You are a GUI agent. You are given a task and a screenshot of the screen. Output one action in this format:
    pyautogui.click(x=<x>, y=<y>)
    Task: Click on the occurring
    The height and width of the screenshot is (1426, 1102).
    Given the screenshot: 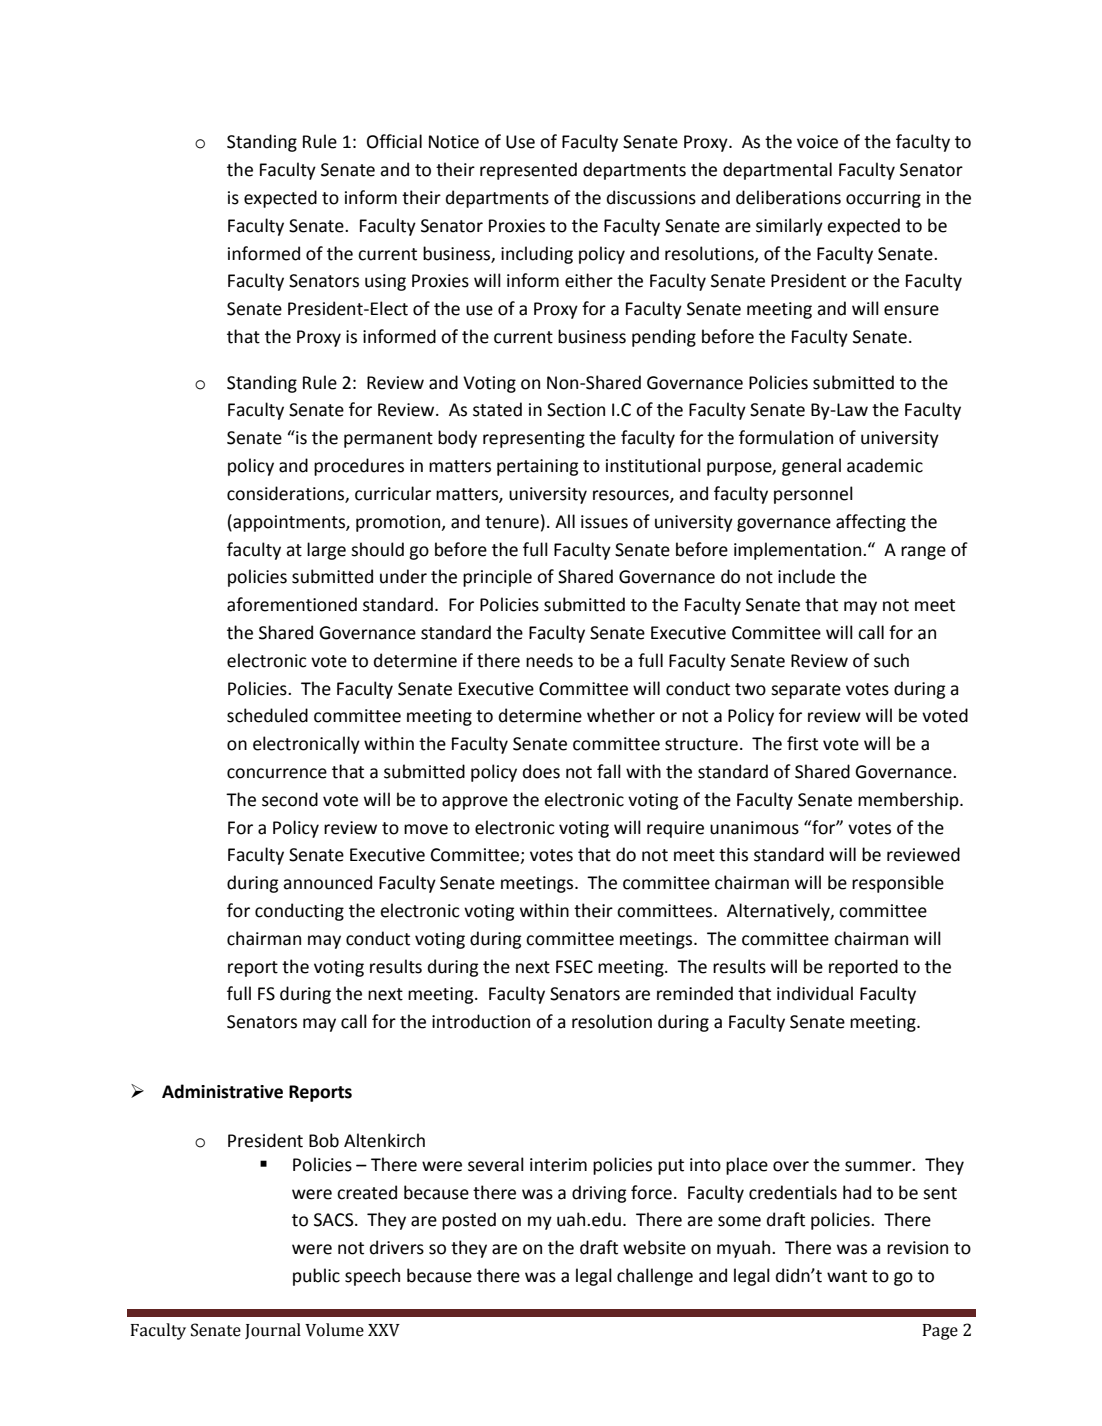 What is the action you would take?
    pyautogui.click(x=883, y=199)
